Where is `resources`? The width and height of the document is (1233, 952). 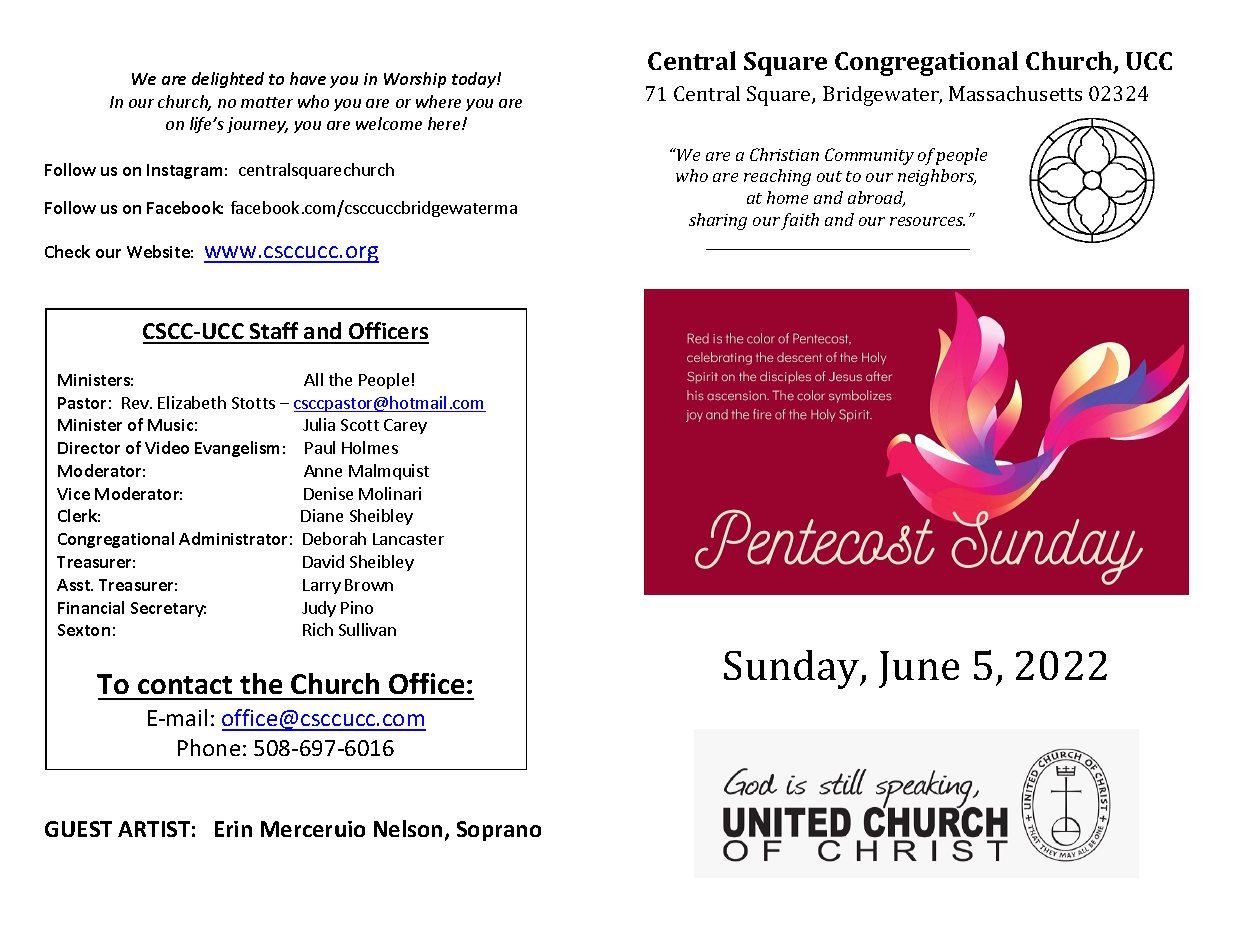 resources is located at coordinates (927, 221).
